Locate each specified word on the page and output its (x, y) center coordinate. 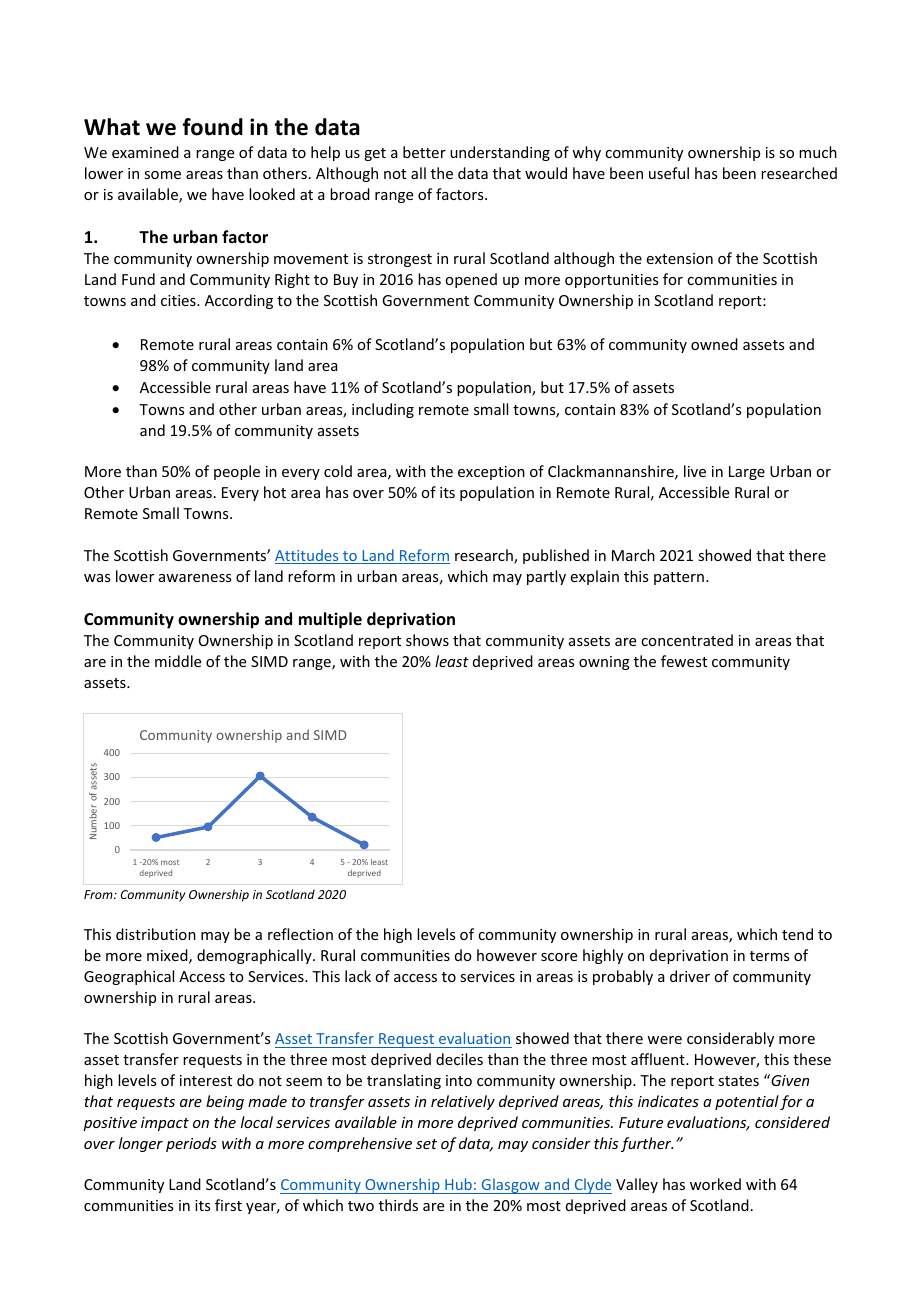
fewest (684, 661)
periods (191, 1144)
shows (427, 640)
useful (669, 173)
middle (178, 661)
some (162, 175)
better (424, 152)
